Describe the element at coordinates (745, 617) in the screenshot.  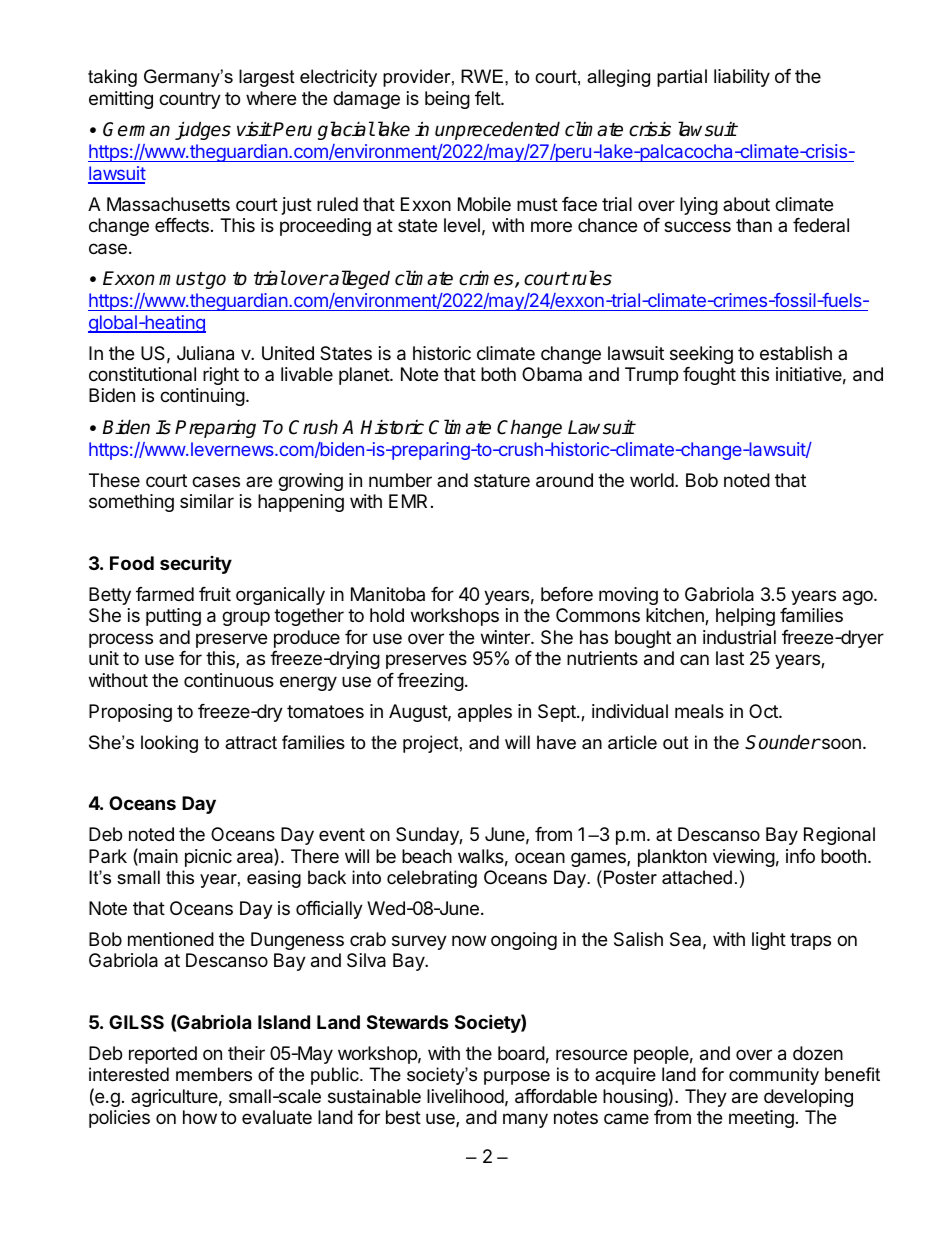
I see `helping` at that location.
